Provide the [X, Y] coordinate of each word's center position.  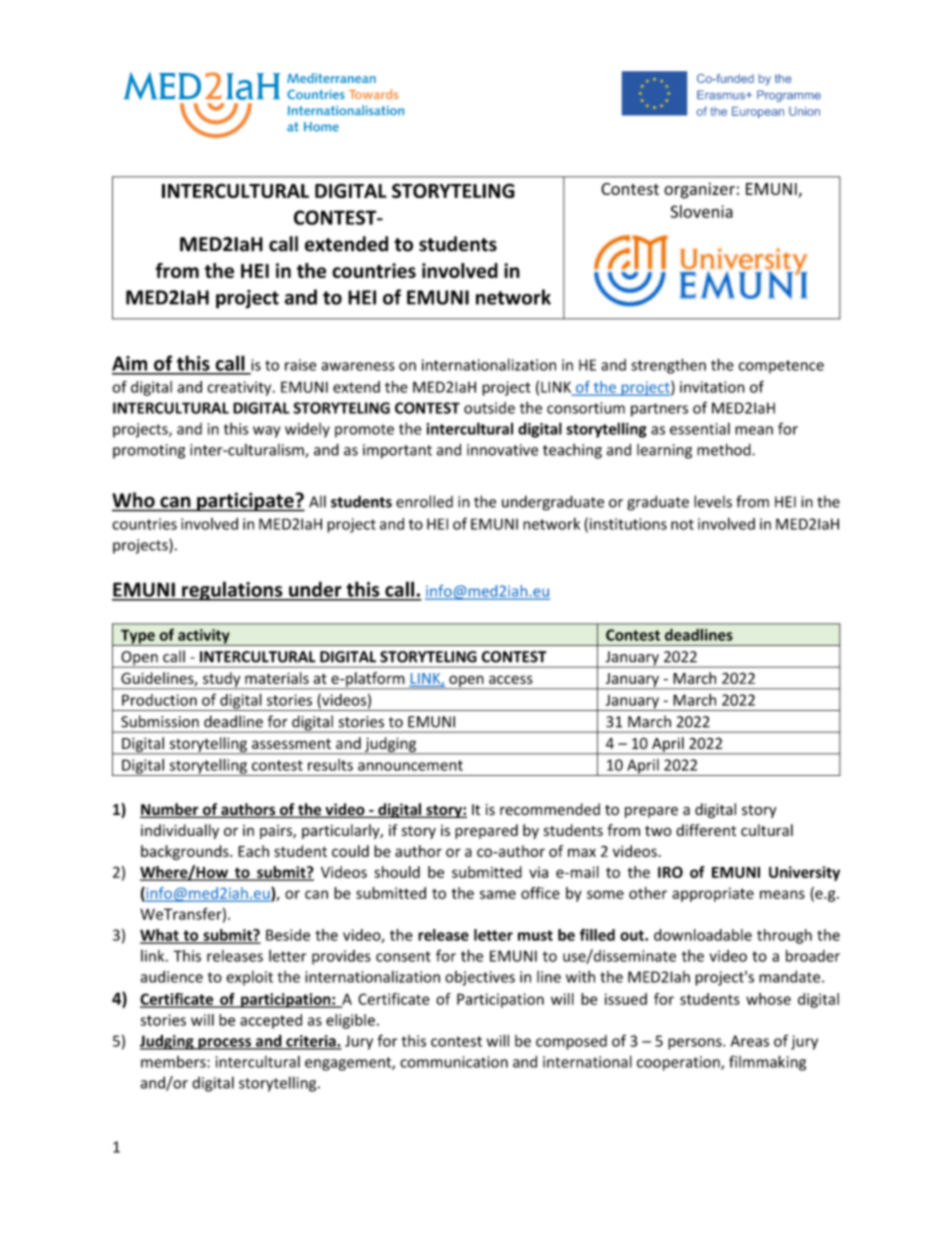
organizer [699, 191]
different [706, 830]
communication [454, 1062]
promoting [149, 451]
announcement [410, 765]
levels [713, 501]
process [224, 1044]
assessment [291, 744]
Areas [750, 1041]
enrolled [424, 501]
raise [300, 365]
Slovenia [702, 211]
